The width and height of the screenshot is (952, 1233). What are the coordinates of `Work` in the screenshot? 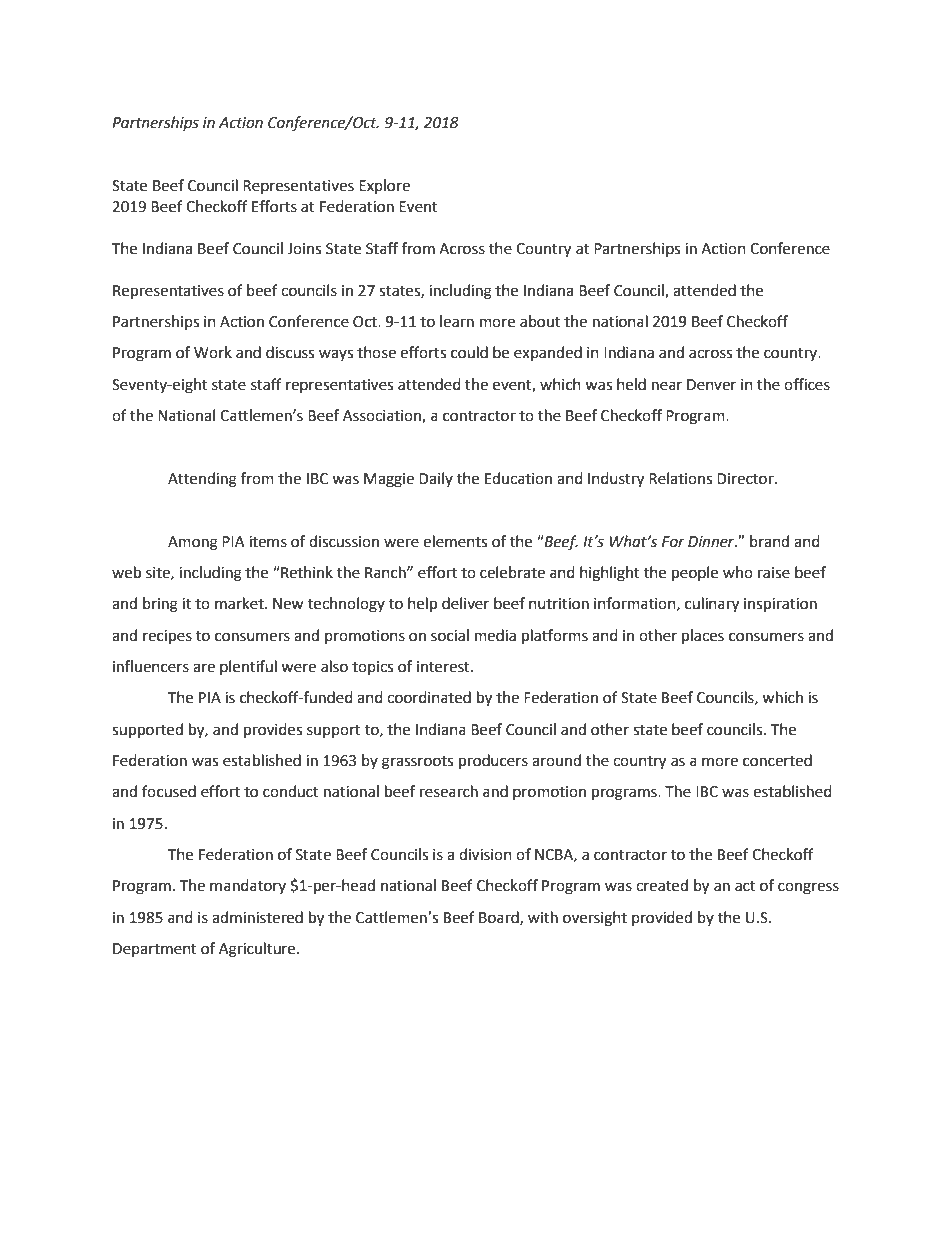 It's located at (213, 352).
